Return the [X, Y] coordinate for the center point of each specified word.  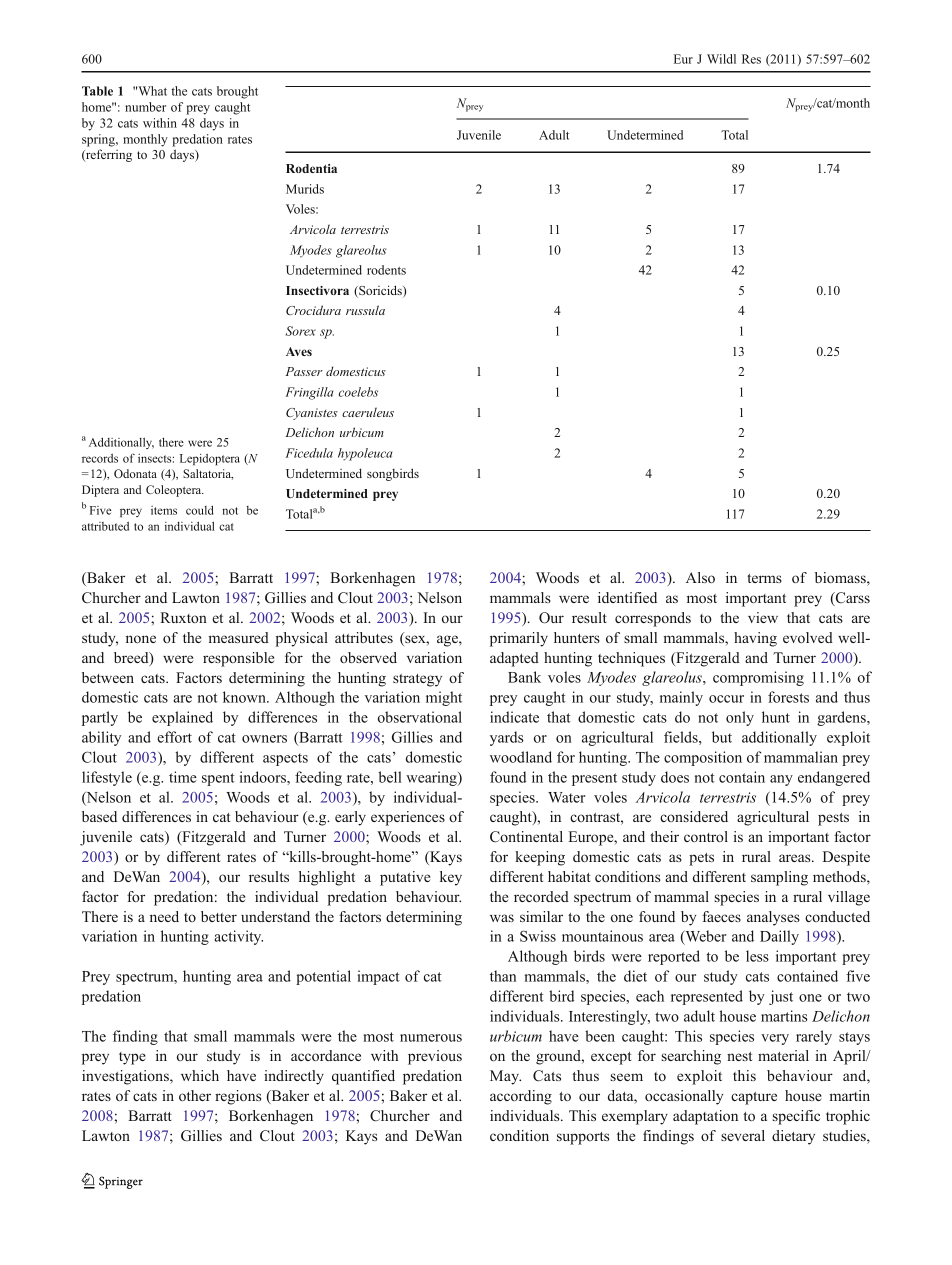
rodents [386, 270]
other [195, 1095]
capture [754, 1098]
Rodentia [311, 168]
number [145, 107]
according [521, 1097]
